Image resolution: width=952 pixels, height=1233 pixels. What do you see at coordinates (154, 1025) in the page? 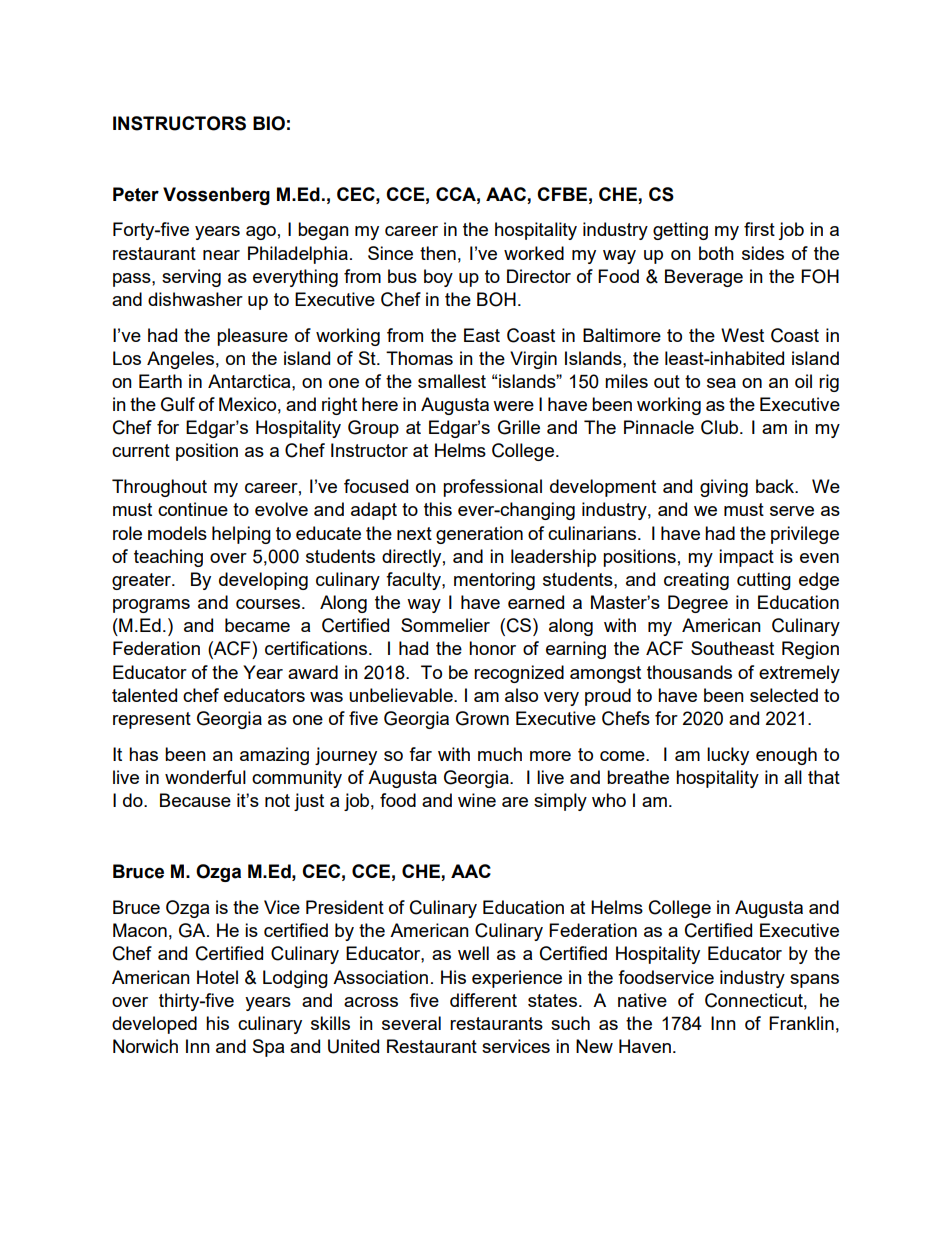
I see `developed` at bounding box center [154, 1025].
